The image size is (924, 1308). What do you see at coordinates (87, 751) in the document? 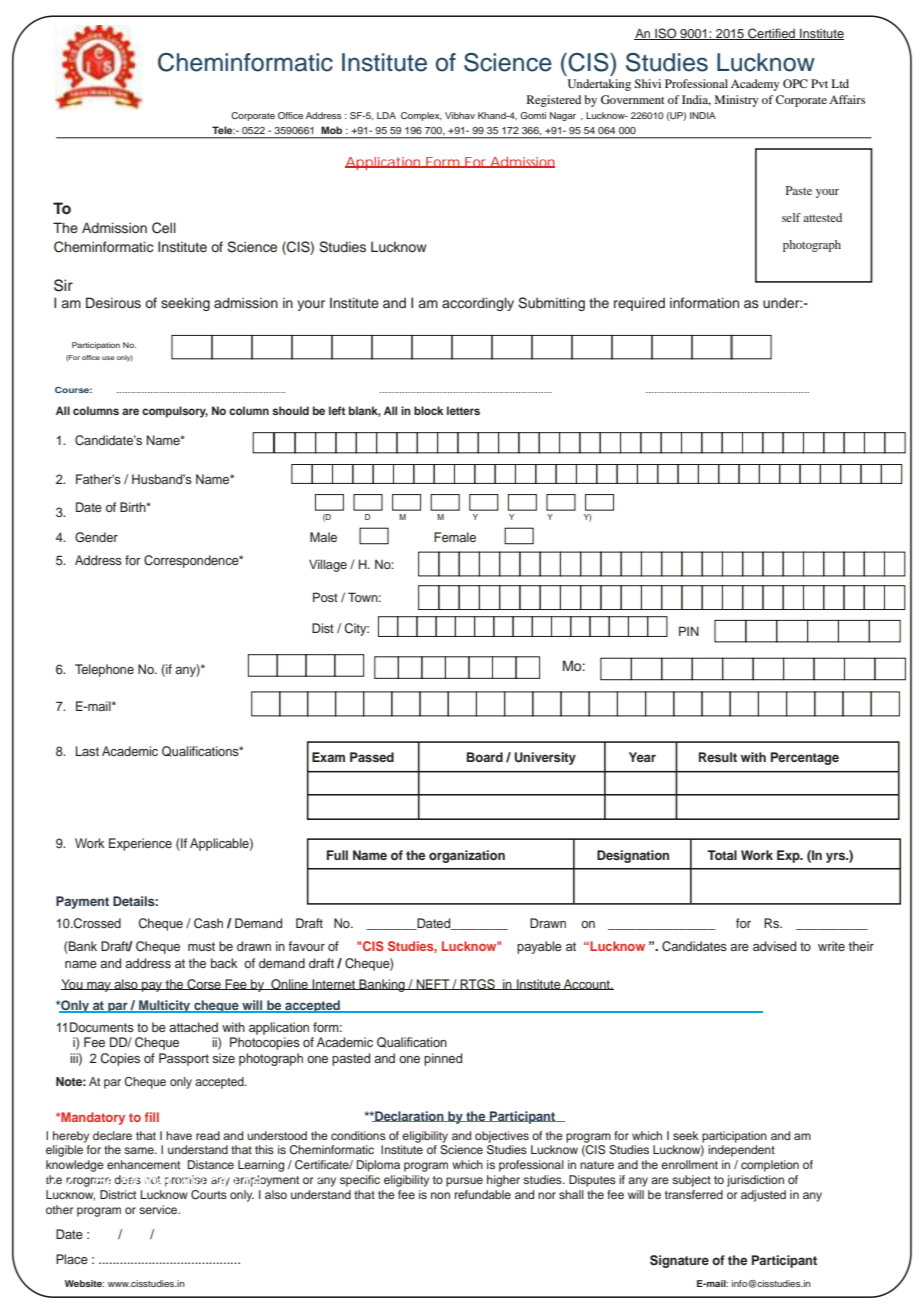
I see `Last` at bounding box center [87, 751].
